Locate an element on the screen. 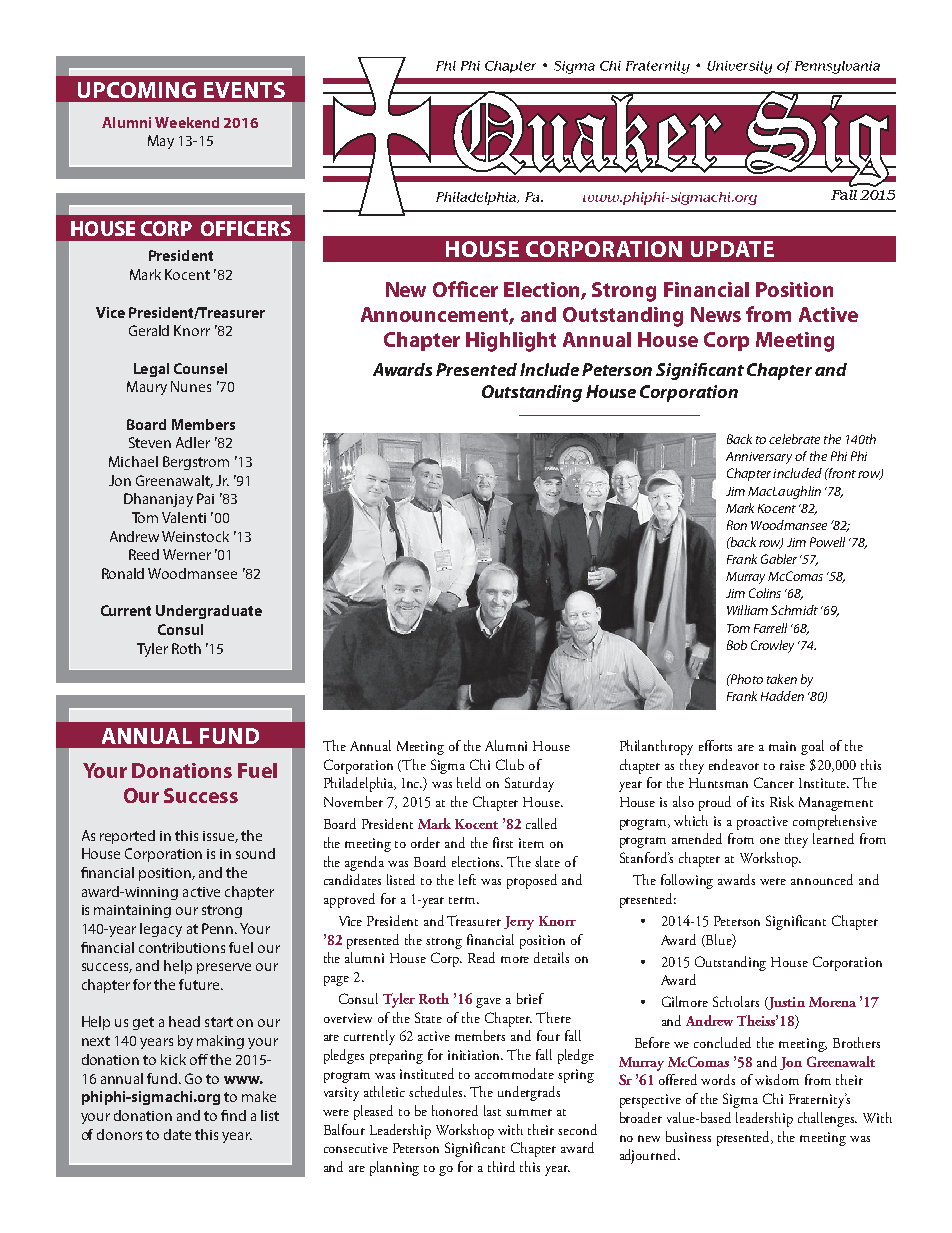 This screenshot has height=1233, width=952. find is located at coordinates (233, 1115).
